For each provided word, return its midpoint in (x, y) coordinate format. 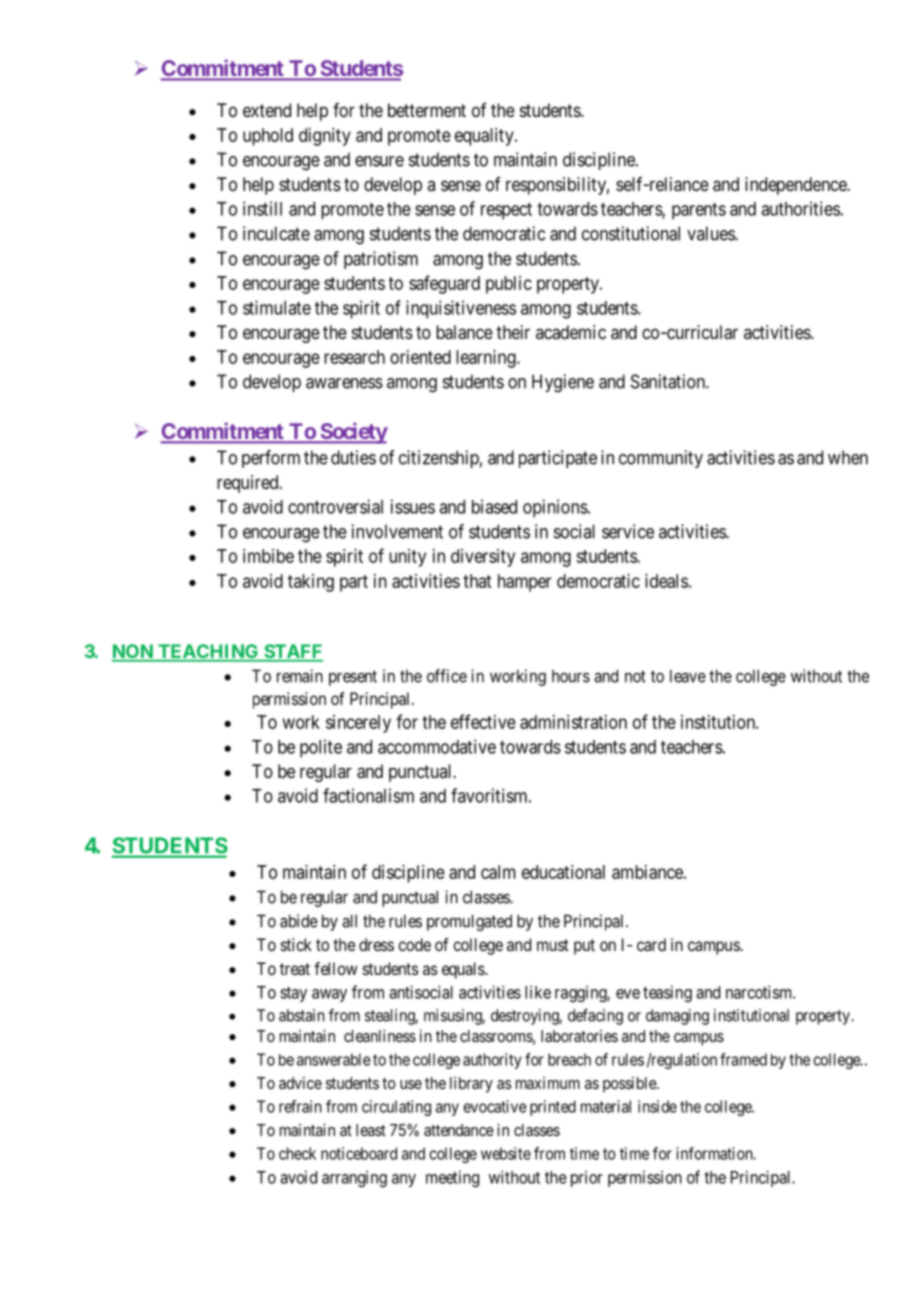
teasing (667, 993)
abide (299, 921)
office (447, 676)
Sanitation (669, 381)
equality (485, 137)
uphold (268, 137)
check (297, 1153)
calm (498, 872)
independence (796, 186)
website (506, 1153)
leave (688, 676)
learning (487, 359)
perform (271, 459)
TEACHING (208, 652)
